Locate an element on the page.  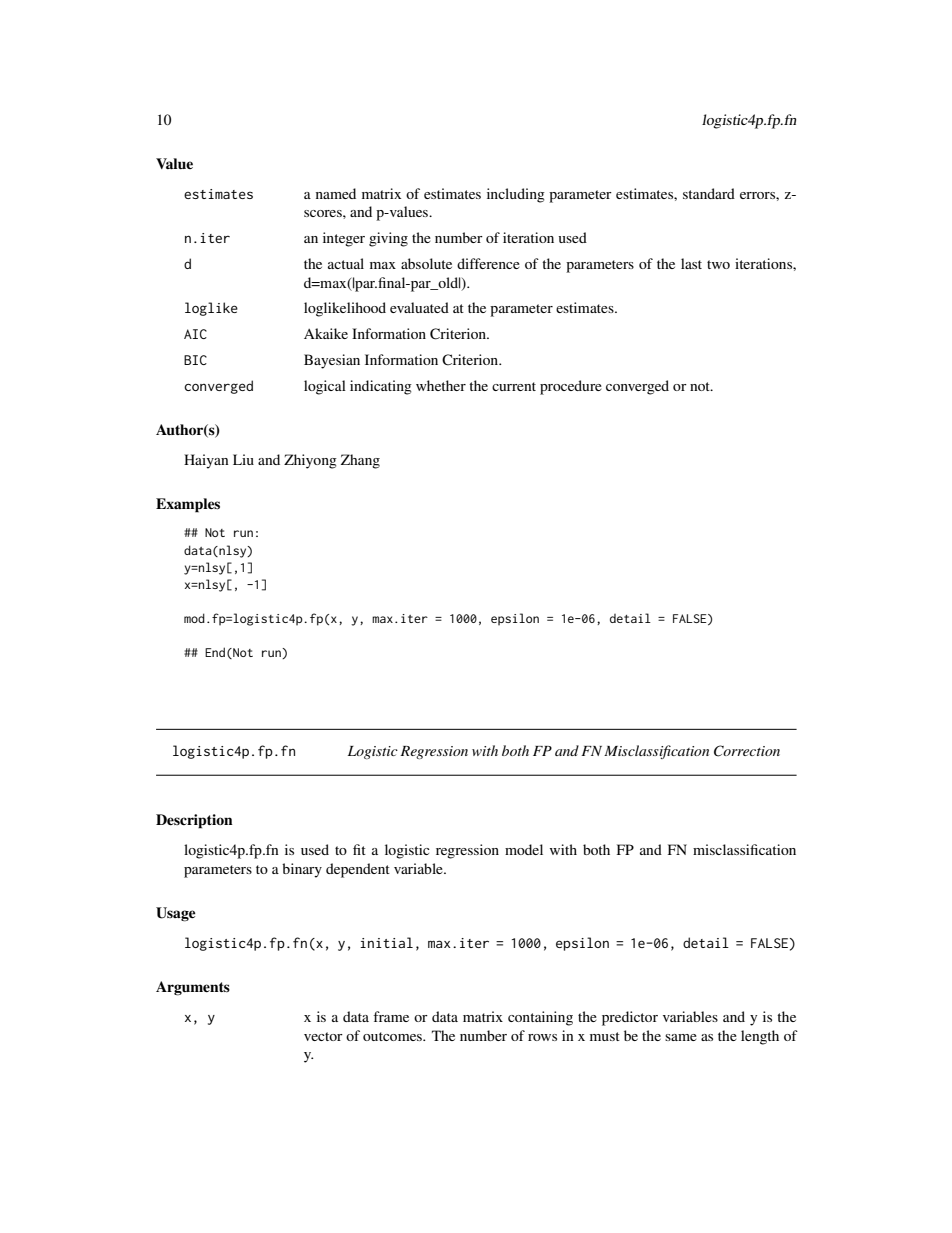
containing is located at coordinates (540, 1018).
